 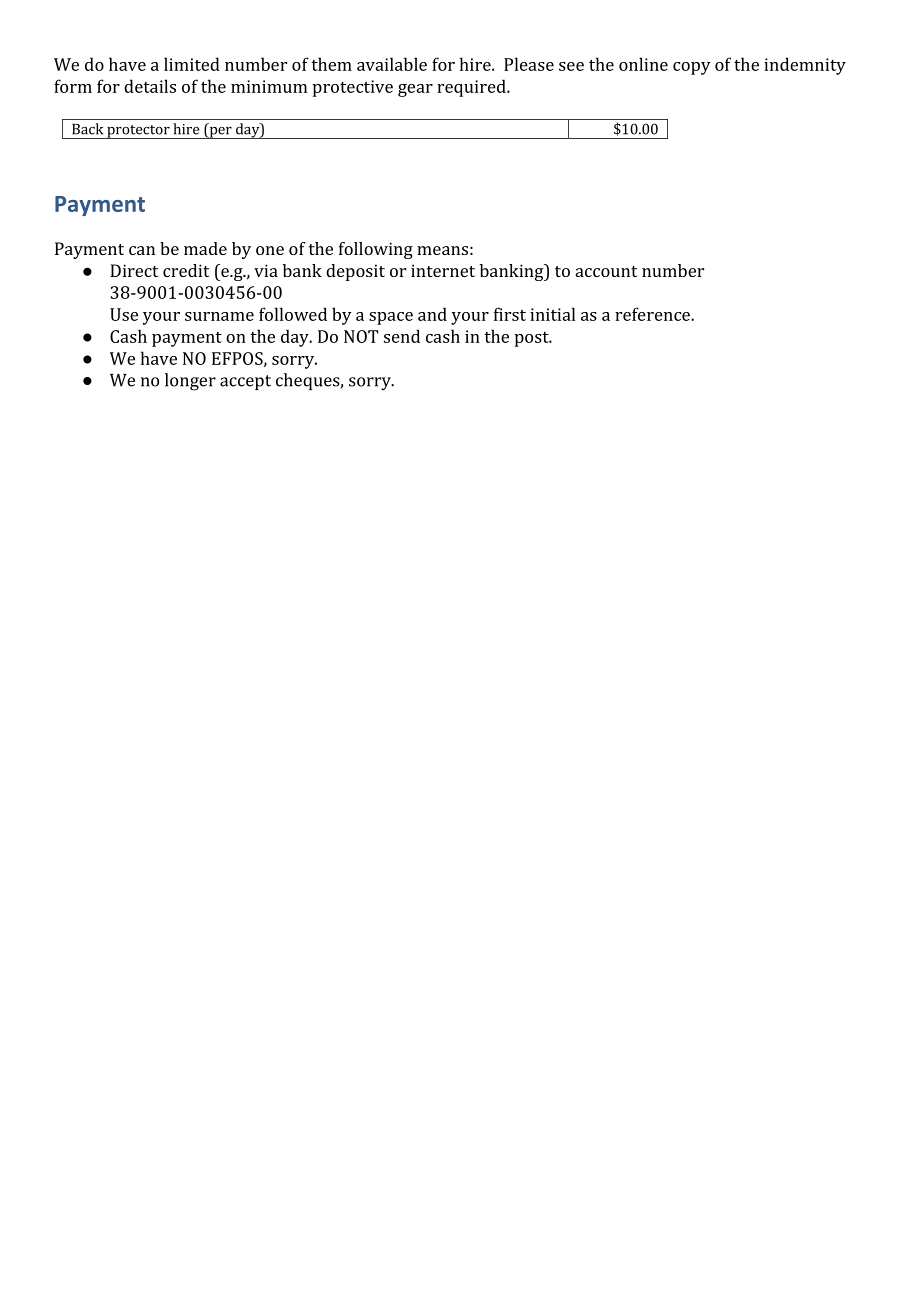 What do you see at coordinates (606, 271) in the screenshot?
I see `account` at bounding box center [606, 271].
